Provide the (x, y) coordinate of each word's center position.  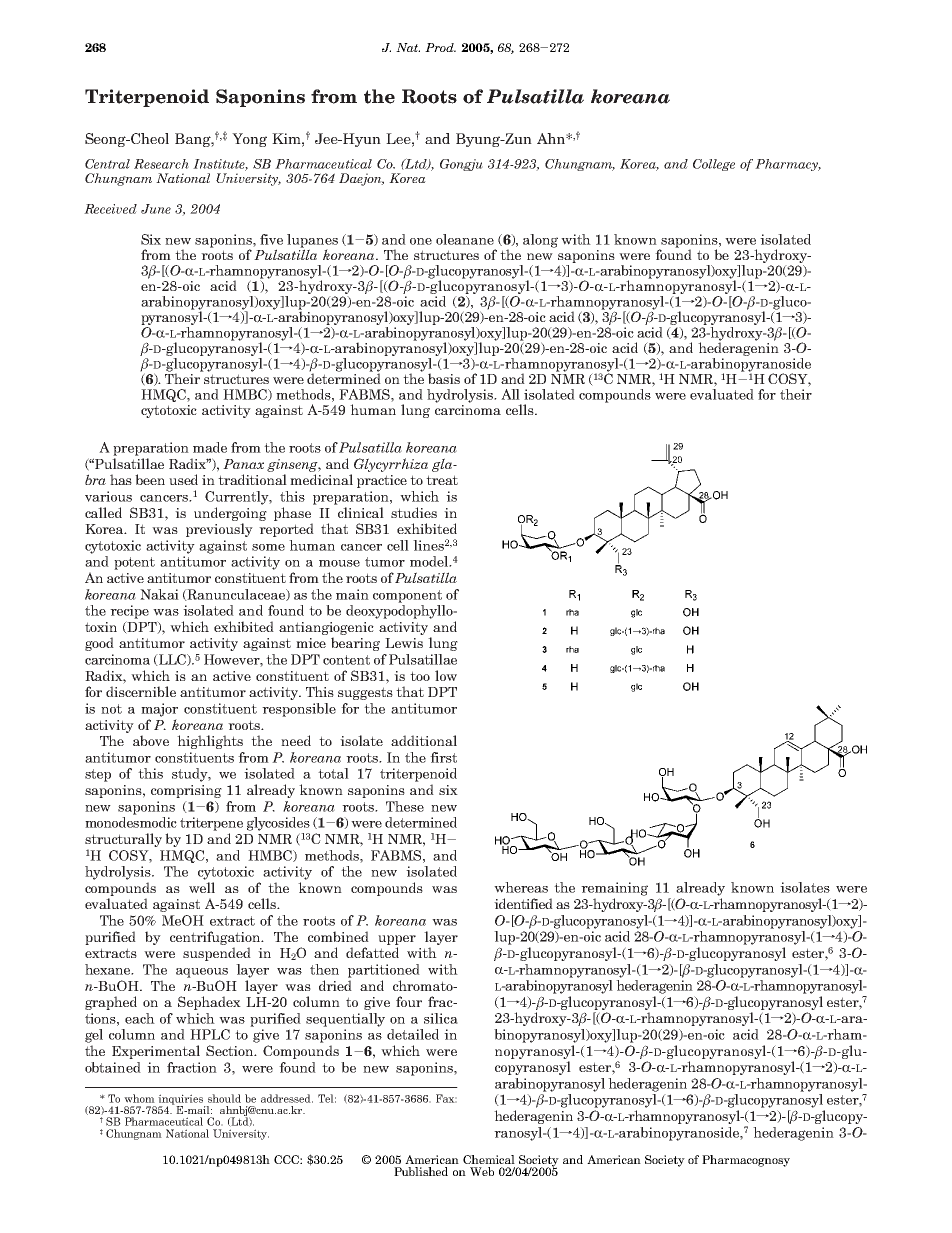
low (446, 675)
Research (161, 164)
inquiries (182, 1100)
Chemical (489, 1159)
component (407, 596)
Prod (440, 47)
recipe (129, 612)
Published (421, 1171)
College (714, 165)
